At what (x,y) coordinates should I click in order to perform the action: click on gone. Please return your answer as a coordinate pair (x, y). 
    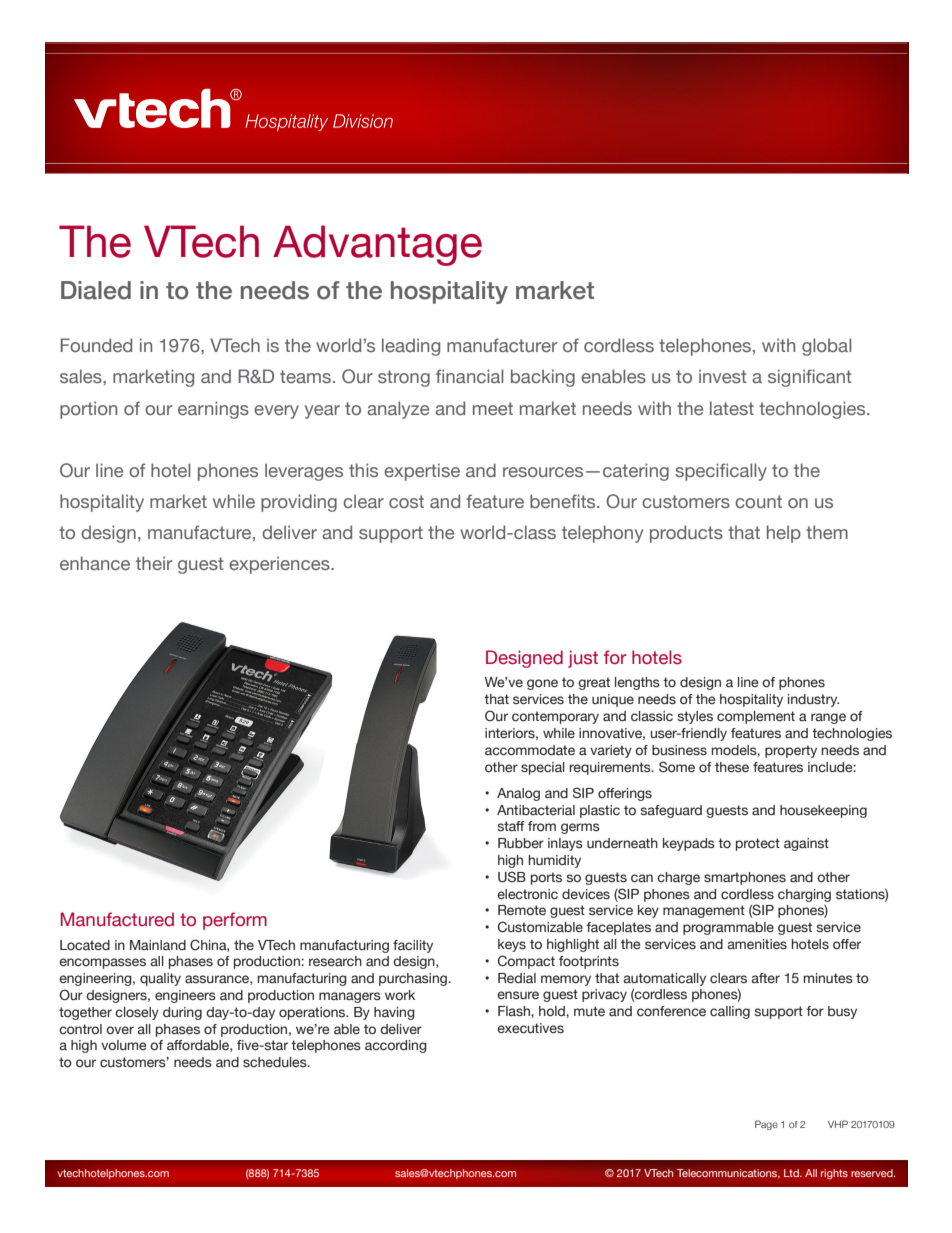
    Looking at the image, I should click on (542, 684).
